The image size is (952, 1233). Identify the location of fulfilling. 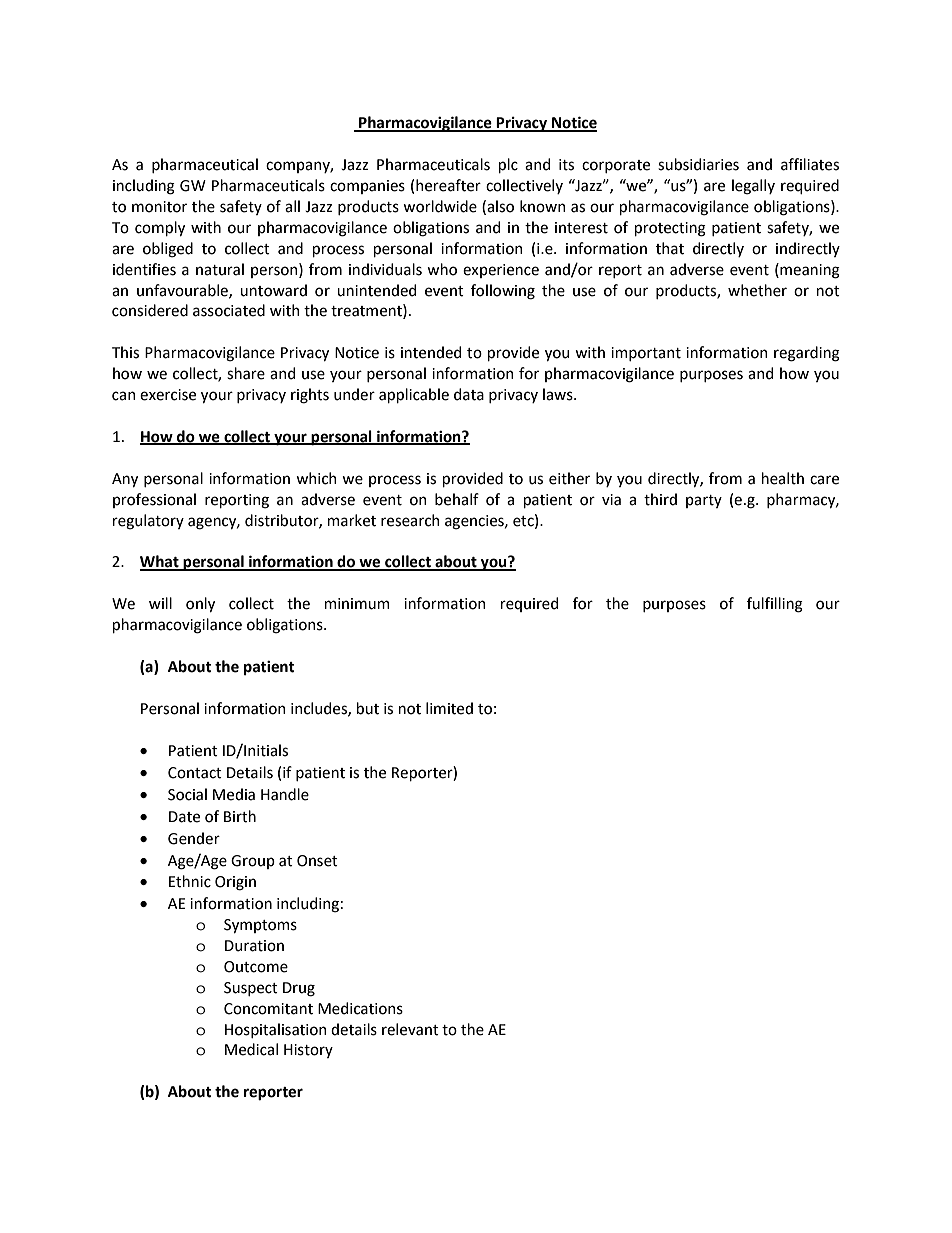
(775, 605).
